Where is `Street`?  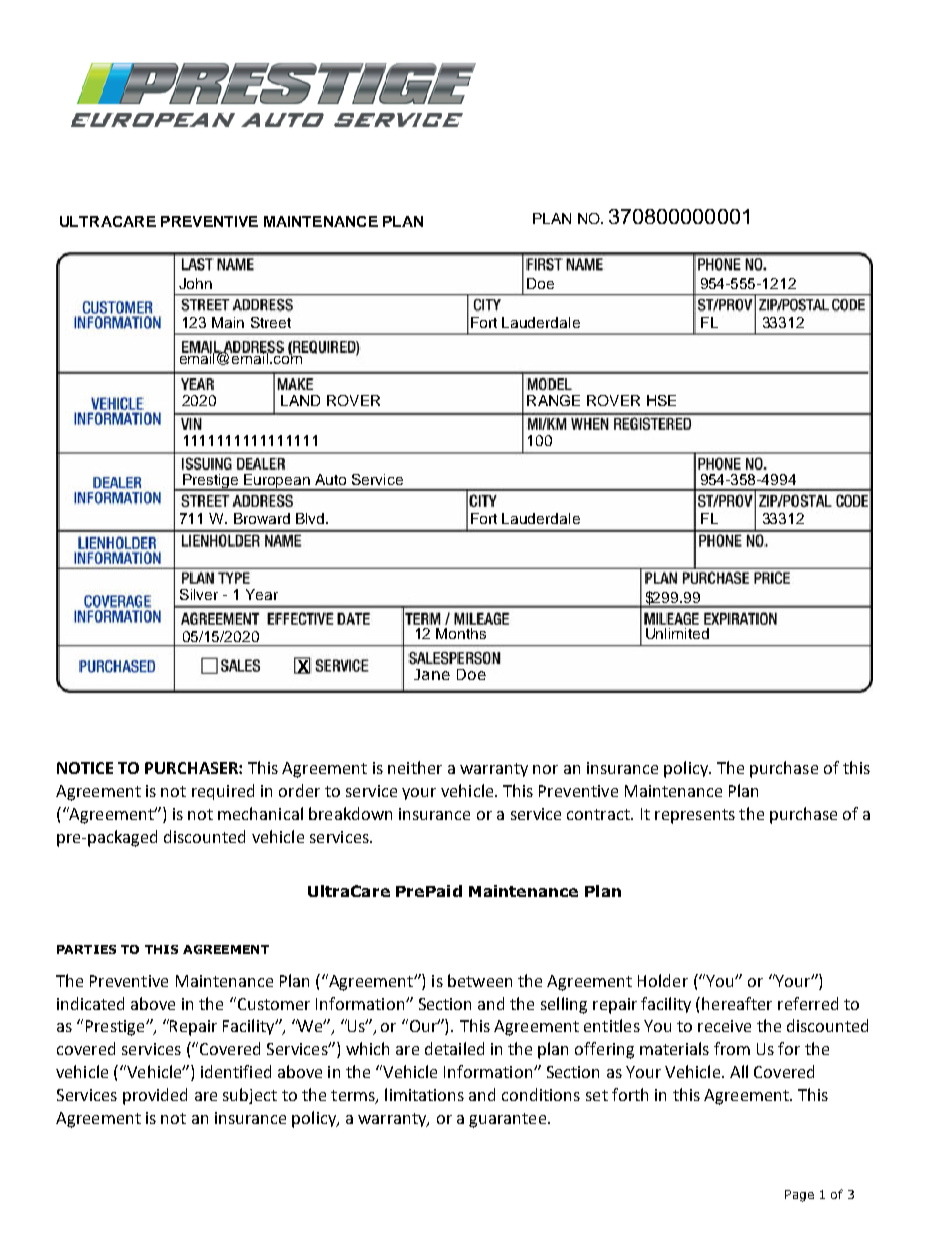
Street is located at coordinates (271, 322).
